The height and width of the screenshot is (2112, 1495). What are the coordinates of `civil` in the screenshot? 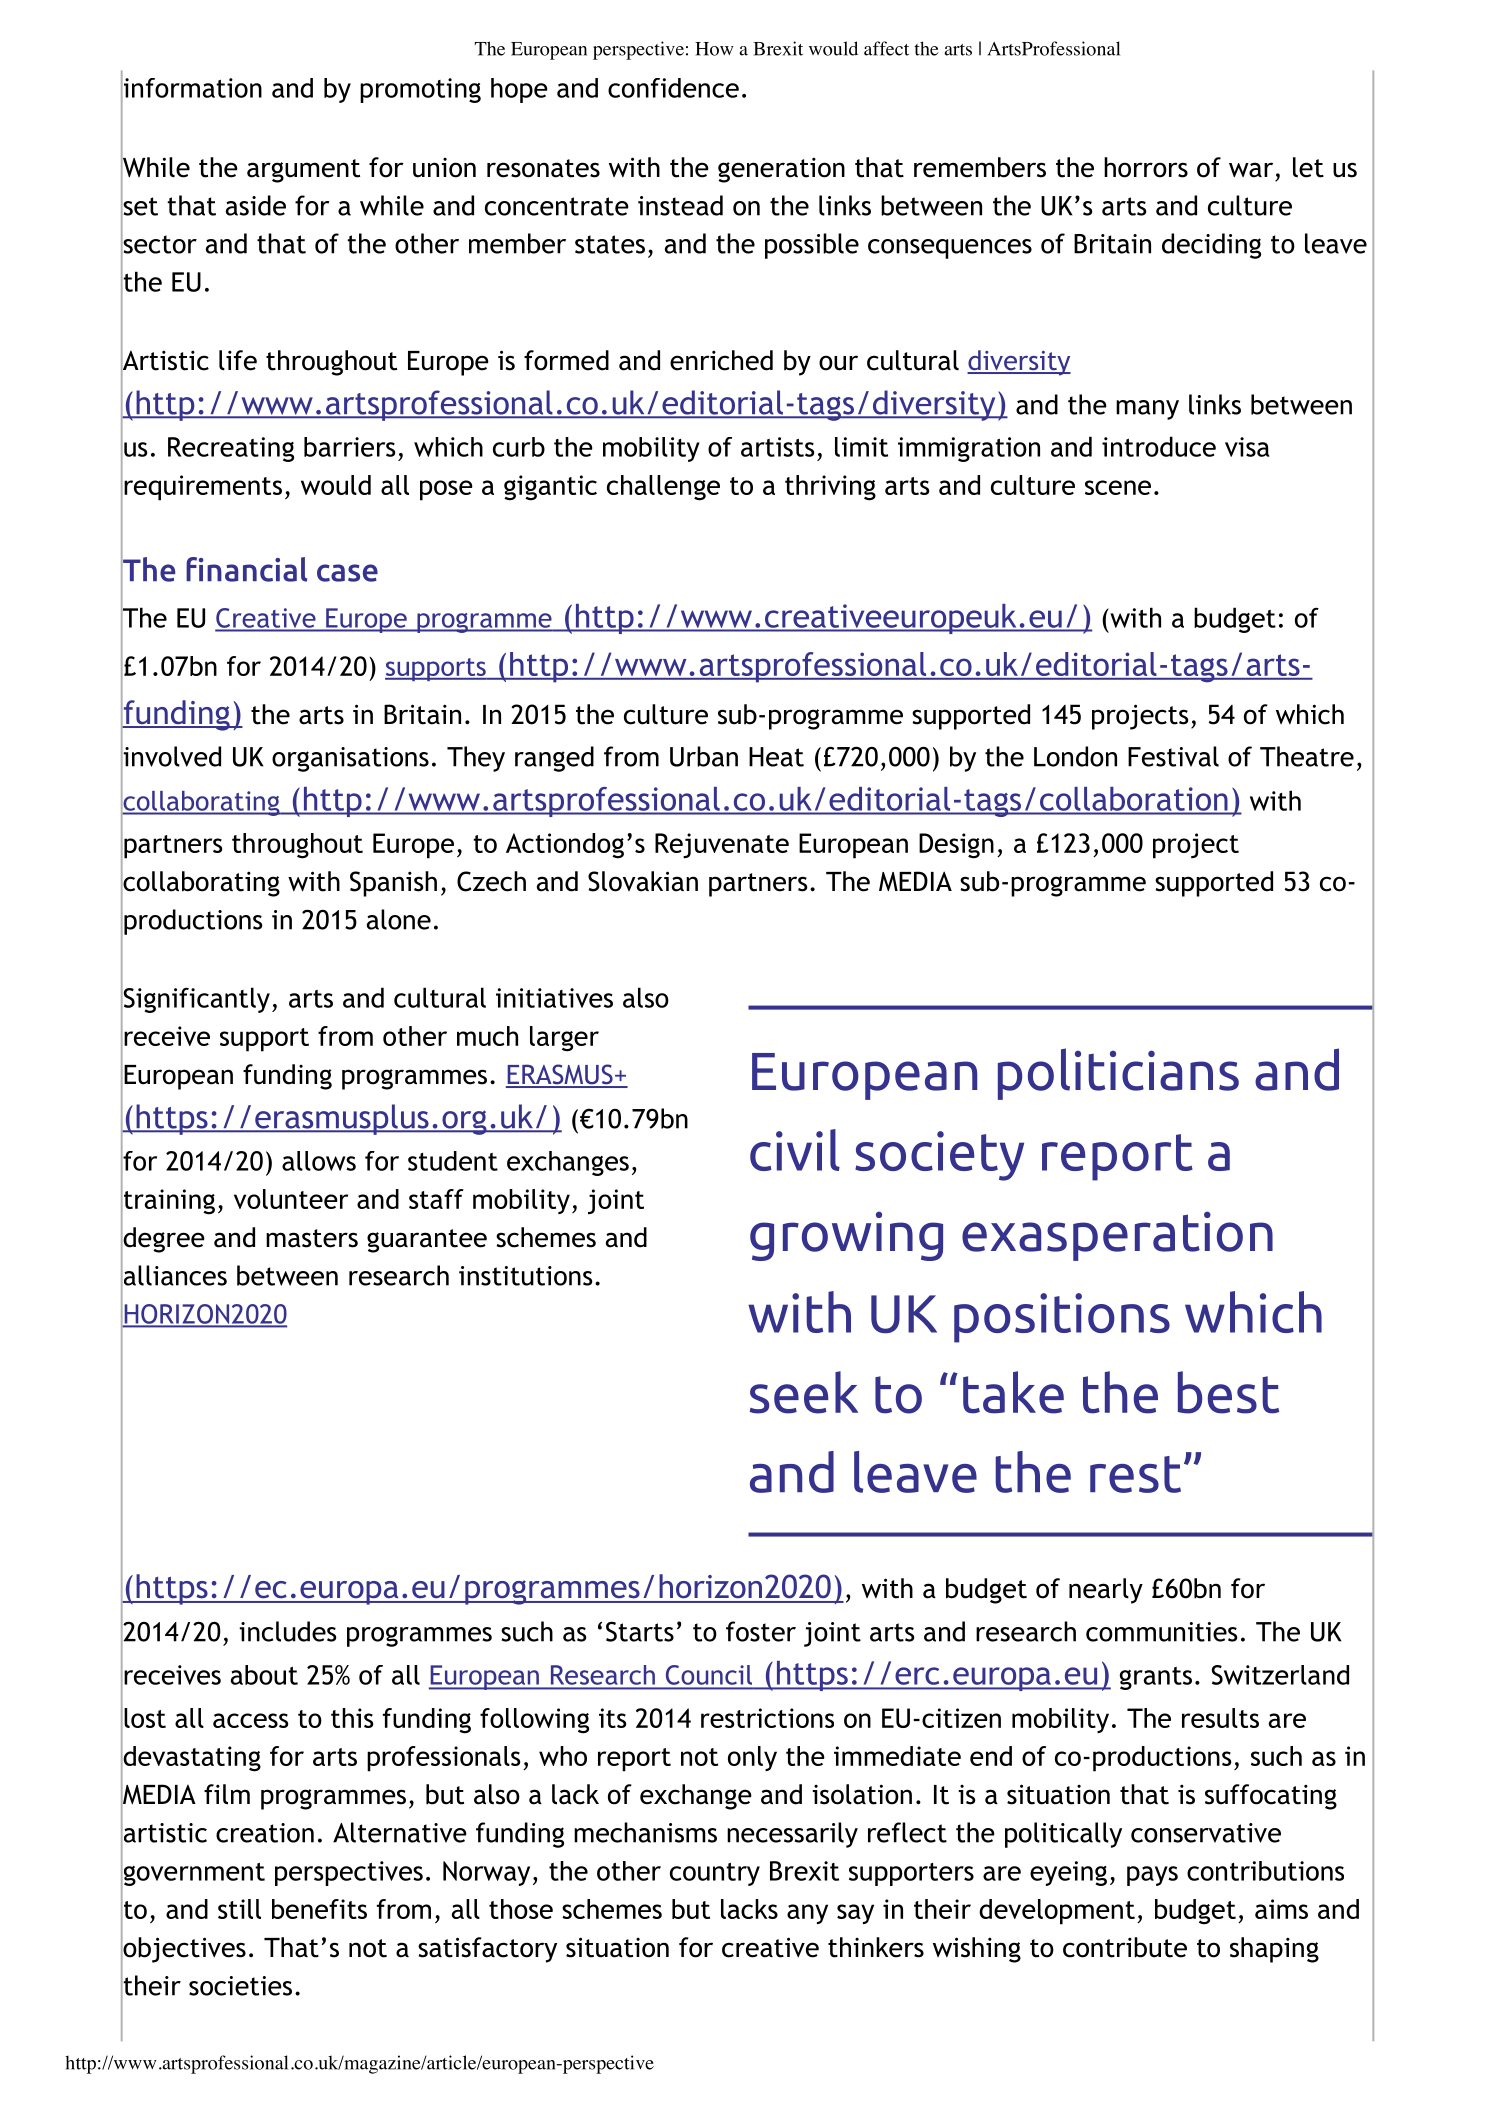 It's located at (795, 1150).
